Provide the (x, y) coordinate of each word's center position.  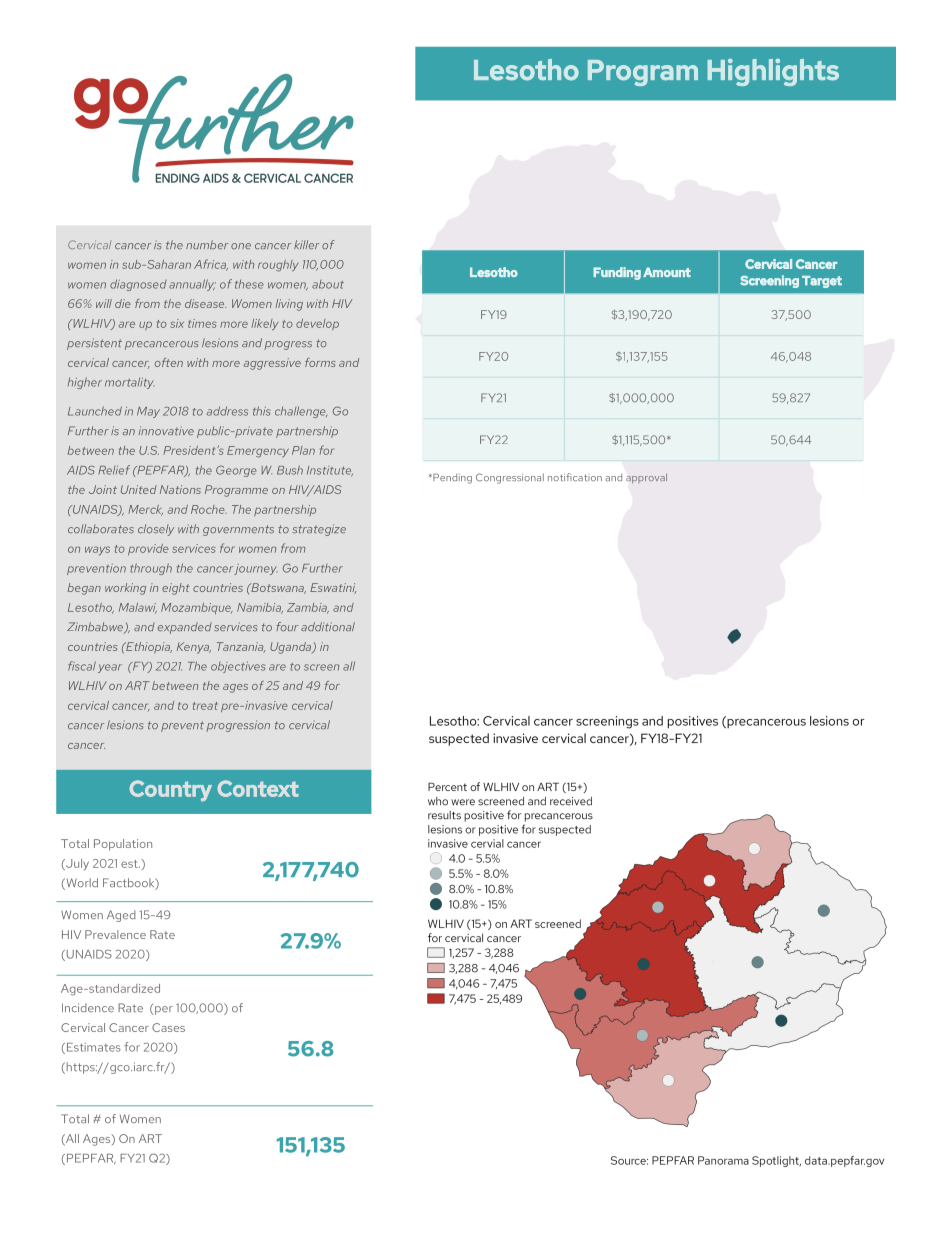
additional (328, 626)
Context (258, 788)
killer (306, 244)
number (207, 244)
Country (170, 790)
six (177, 323)
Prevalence (115, 934)
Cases (168, 1027)
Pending (451, 479)
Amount (667, 272)
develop (317, 324)
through (151, 569)
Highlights (773, 72)
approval (646, 478)
